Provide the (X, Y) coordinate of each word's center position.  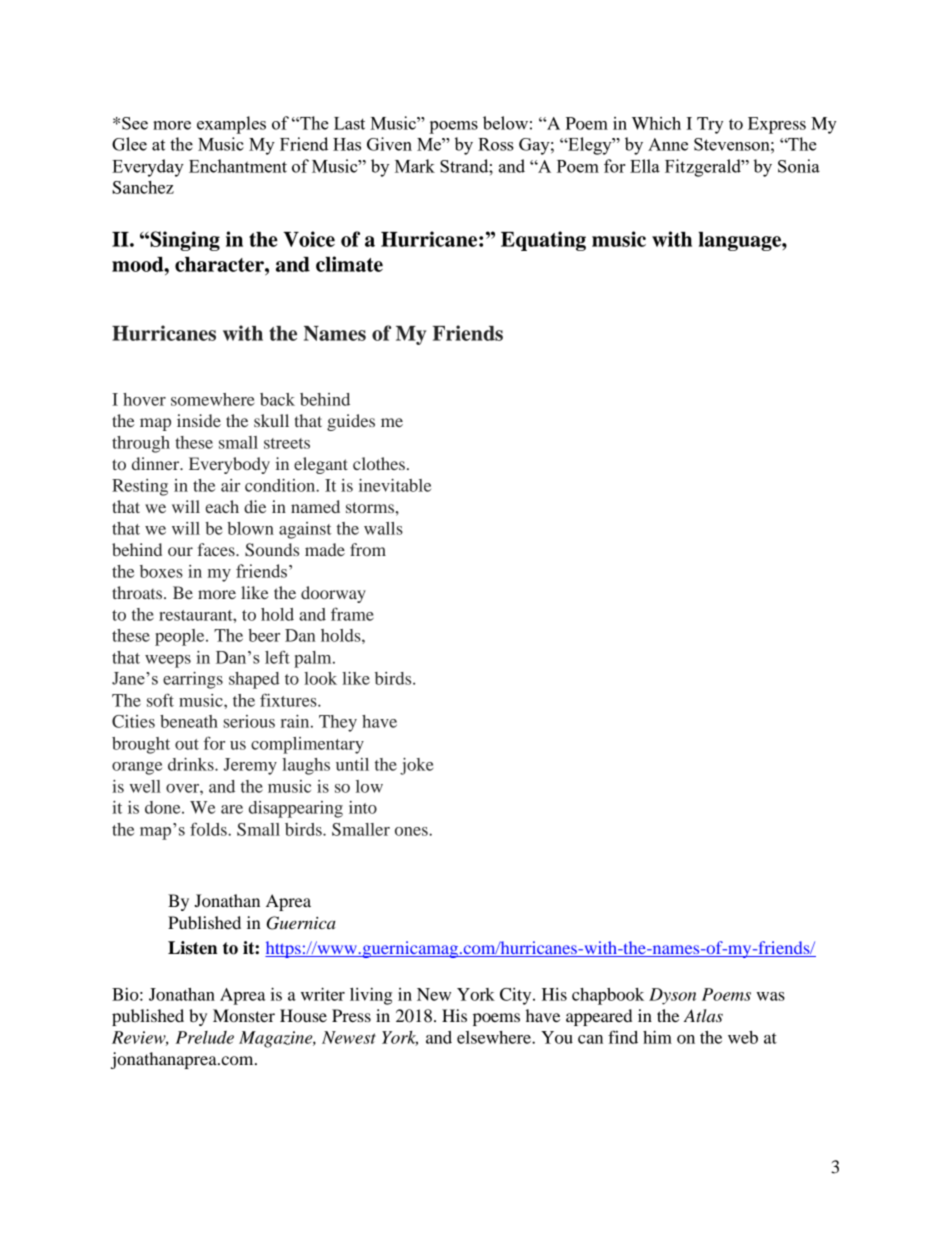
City (517, 996)
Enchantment (238, 166)
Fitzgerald (704, 168)
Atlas (703, 1015)
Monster (244, 1015)
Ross (496, 144)
